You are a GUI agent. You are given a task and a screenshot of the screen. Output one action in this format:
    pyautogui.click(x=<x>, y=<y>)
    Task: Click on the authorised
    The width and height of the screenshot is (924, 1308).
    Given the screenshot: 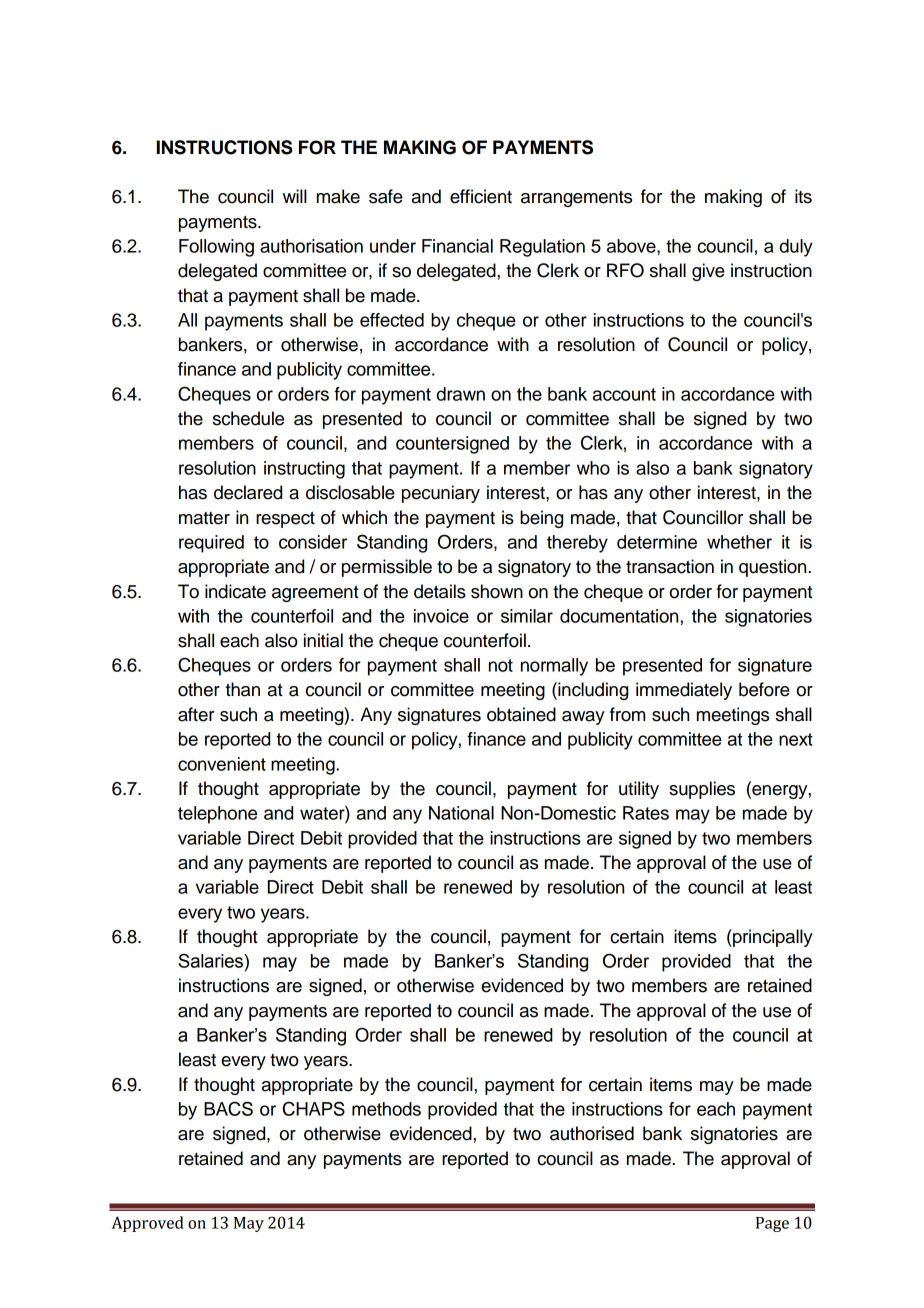 What is the action you would take?
    pyautogui.click(x=592, y=1133)
